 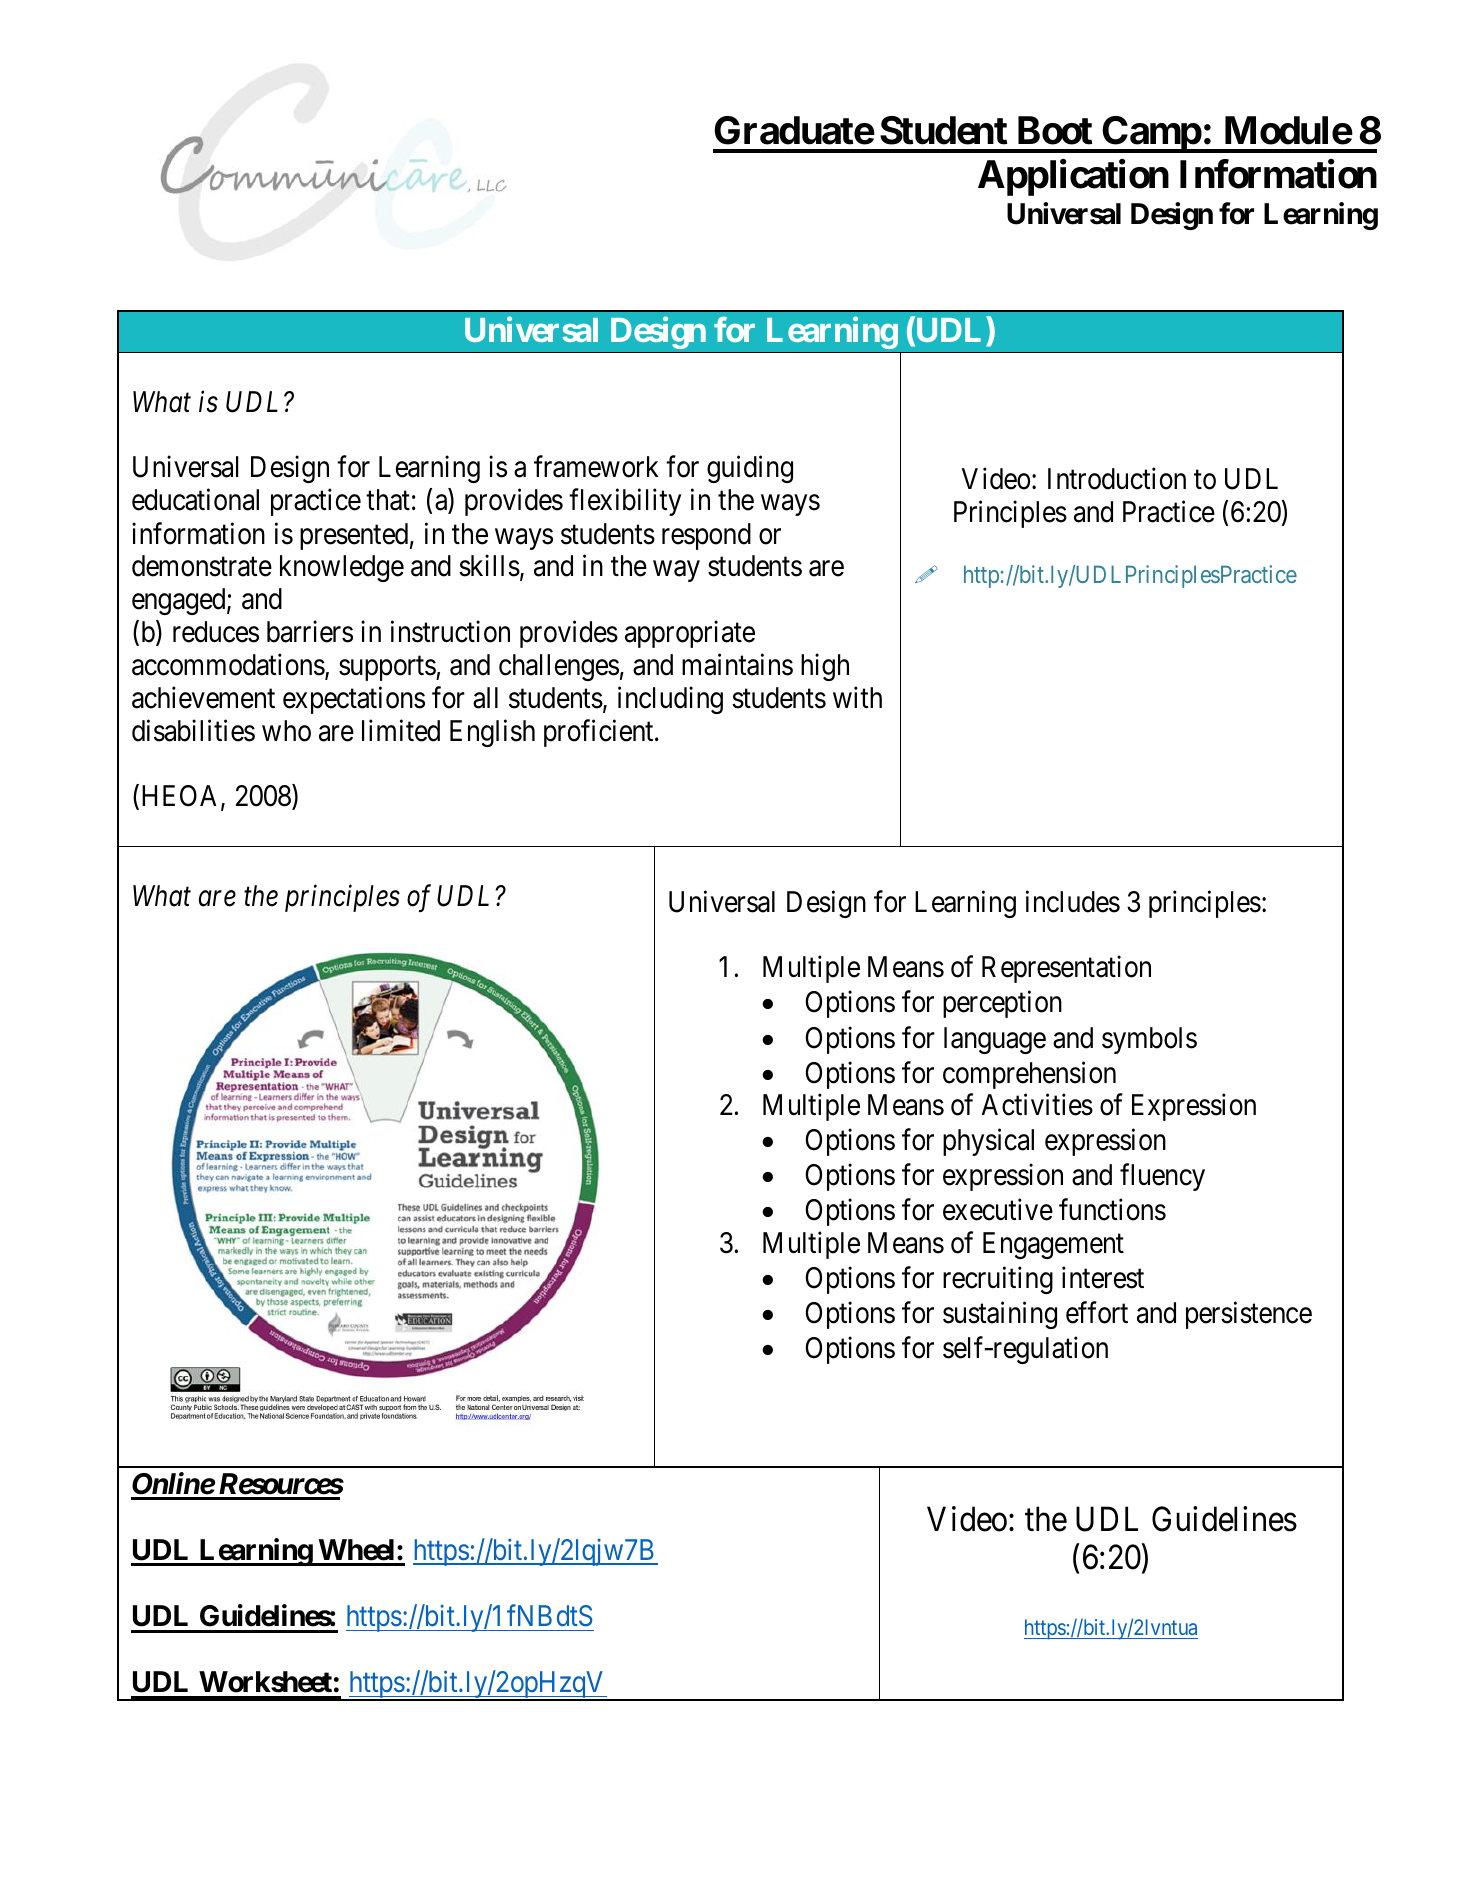 What do you see at coordinates (1002, 1004) in the screenshot?
I see `perception` at bounding box center [1002, 1004].
